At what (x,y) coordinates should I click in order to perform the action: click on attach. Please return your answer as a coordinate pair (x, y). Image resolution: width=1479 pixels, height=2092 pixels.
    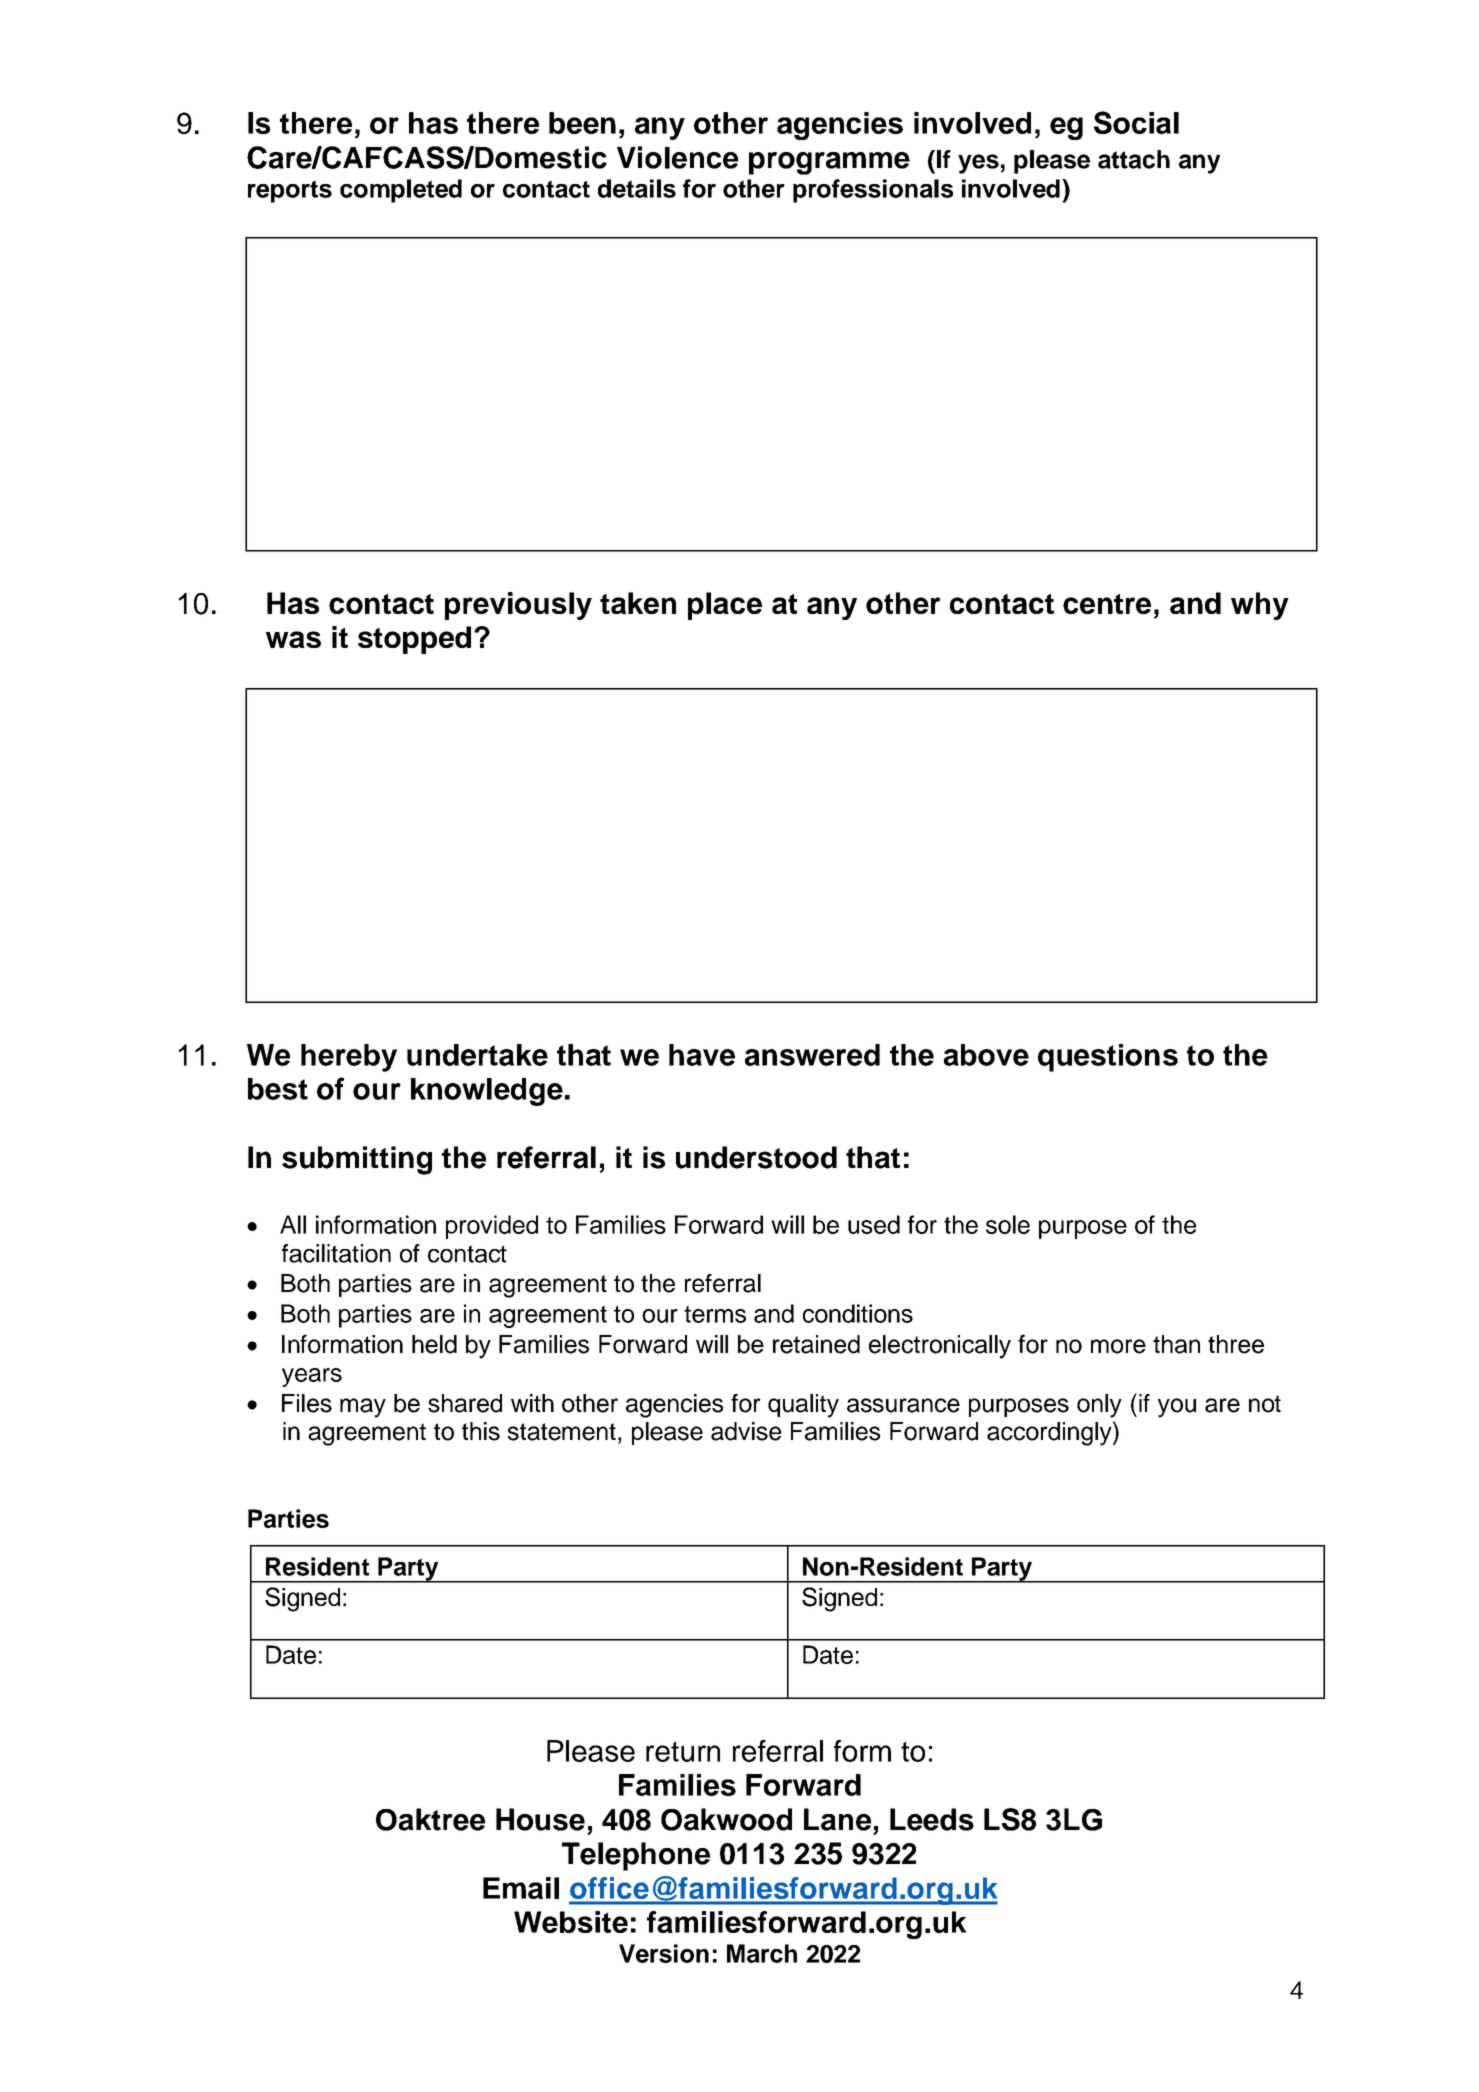
    Looking at the image, I should click on (1134, 159).
